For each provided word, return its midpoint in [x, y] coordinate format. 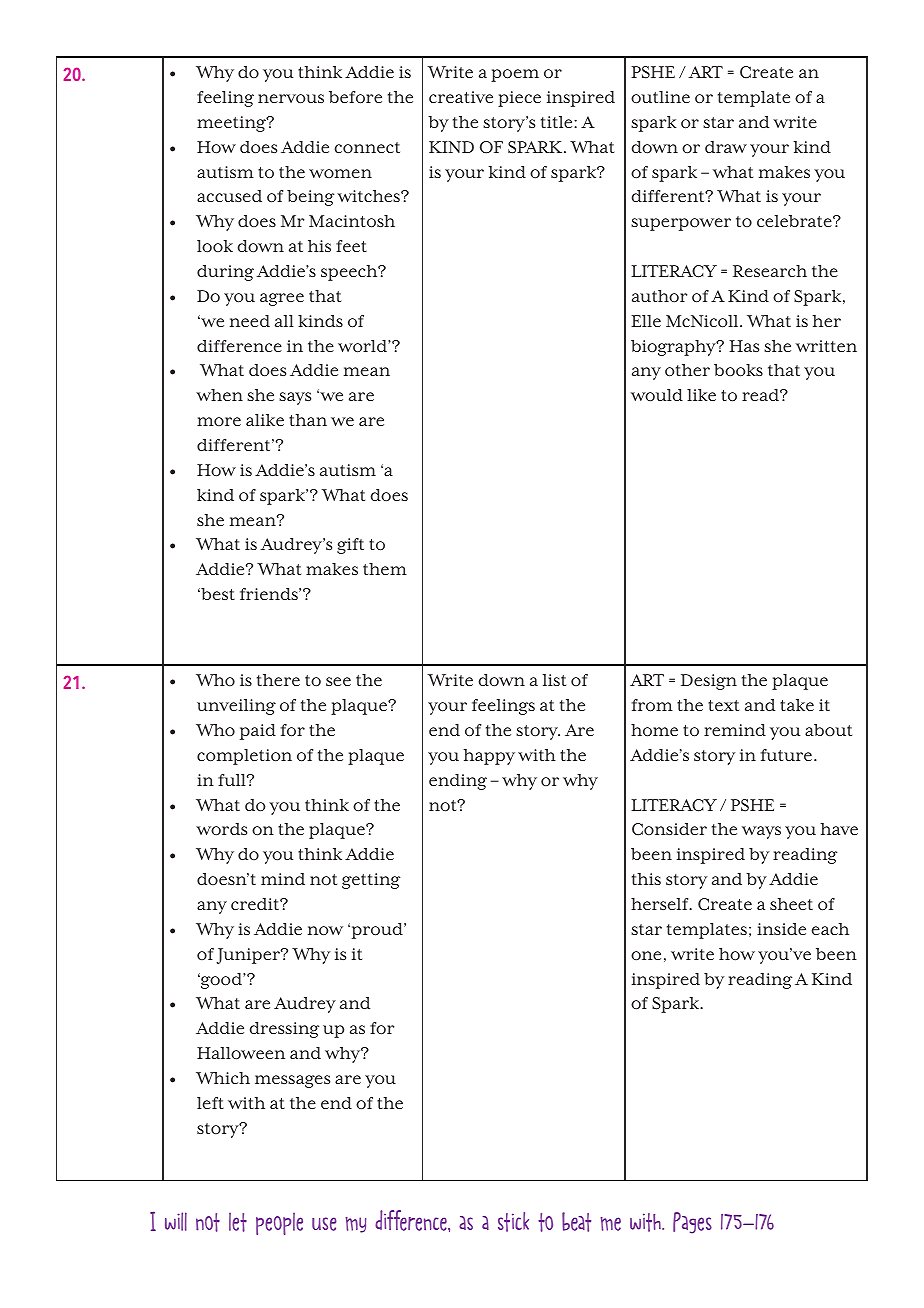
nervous [291, 99]
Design [709, 682]
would [657, 395]
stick [513, 1222]
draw [726, 147]
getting [371, 881]
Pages [692, 1223]
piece [519, 99]
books [738, 370]
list [554, 680]
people [279, 1223]
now [325, 931]
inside [781, 929]
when [219, 395]
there [278, 680]
